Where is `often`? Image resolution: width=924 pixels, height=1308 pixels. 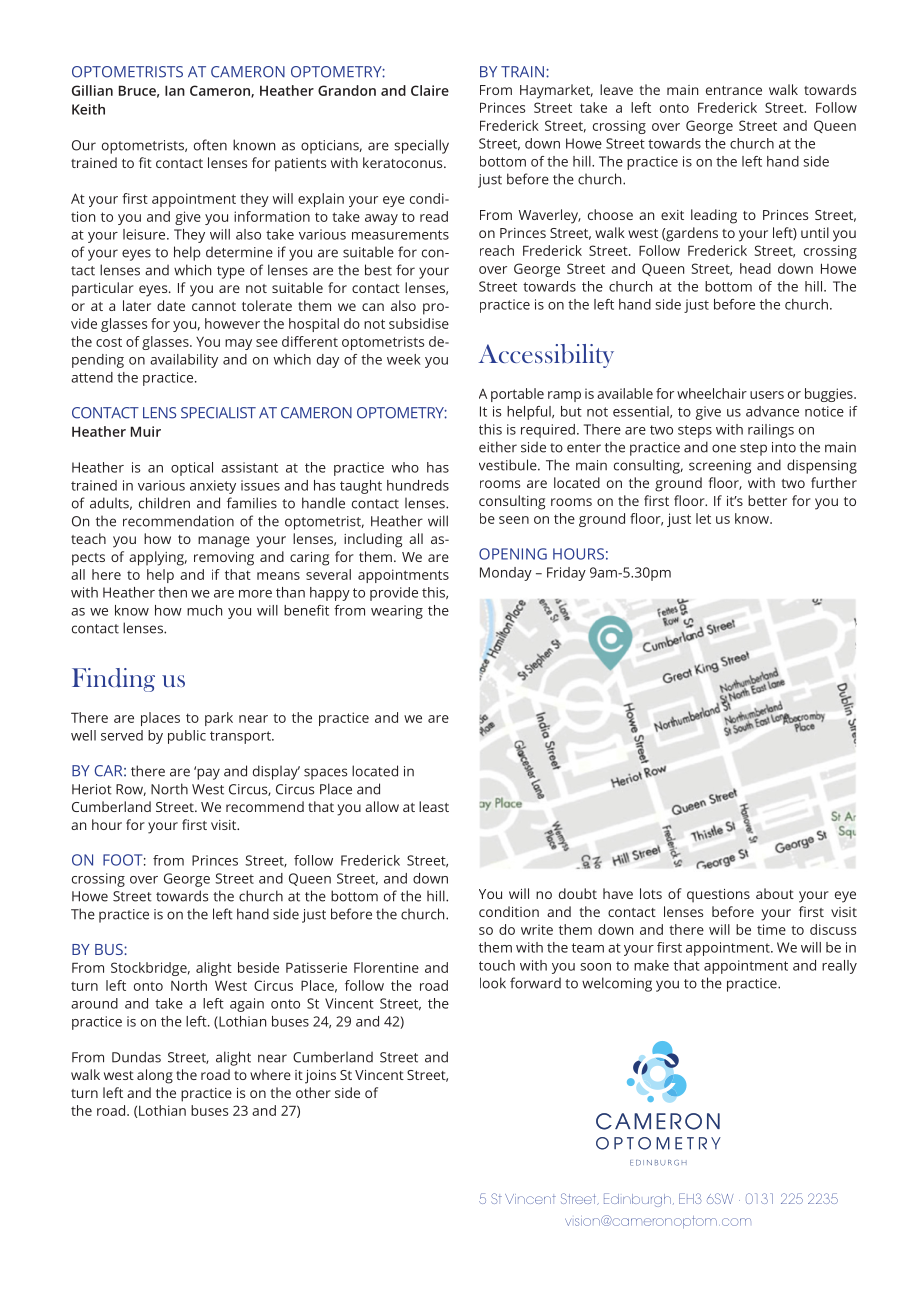
often is located at coordinates (210, 145).
